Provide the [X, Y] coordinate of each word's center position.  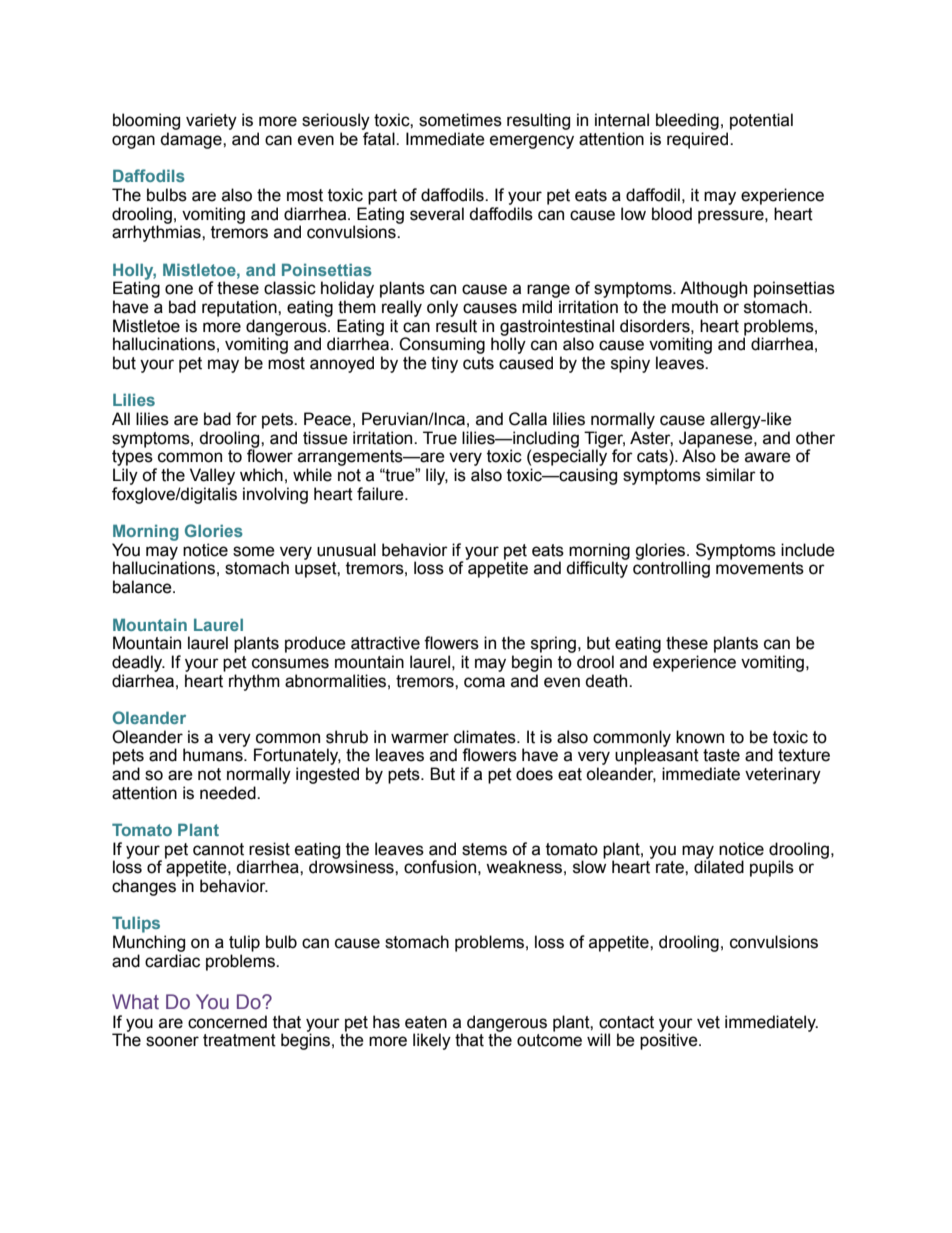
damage [192, 140]
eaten [426, 1022]
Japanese [717, 440]
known [700, 737]
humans [214, 755]
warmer [420, 738]
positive [670, 1040]
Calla [528, 419]
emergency [532, 142]
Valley [212, 476]
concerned [227, 1022]
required [699, 140]
